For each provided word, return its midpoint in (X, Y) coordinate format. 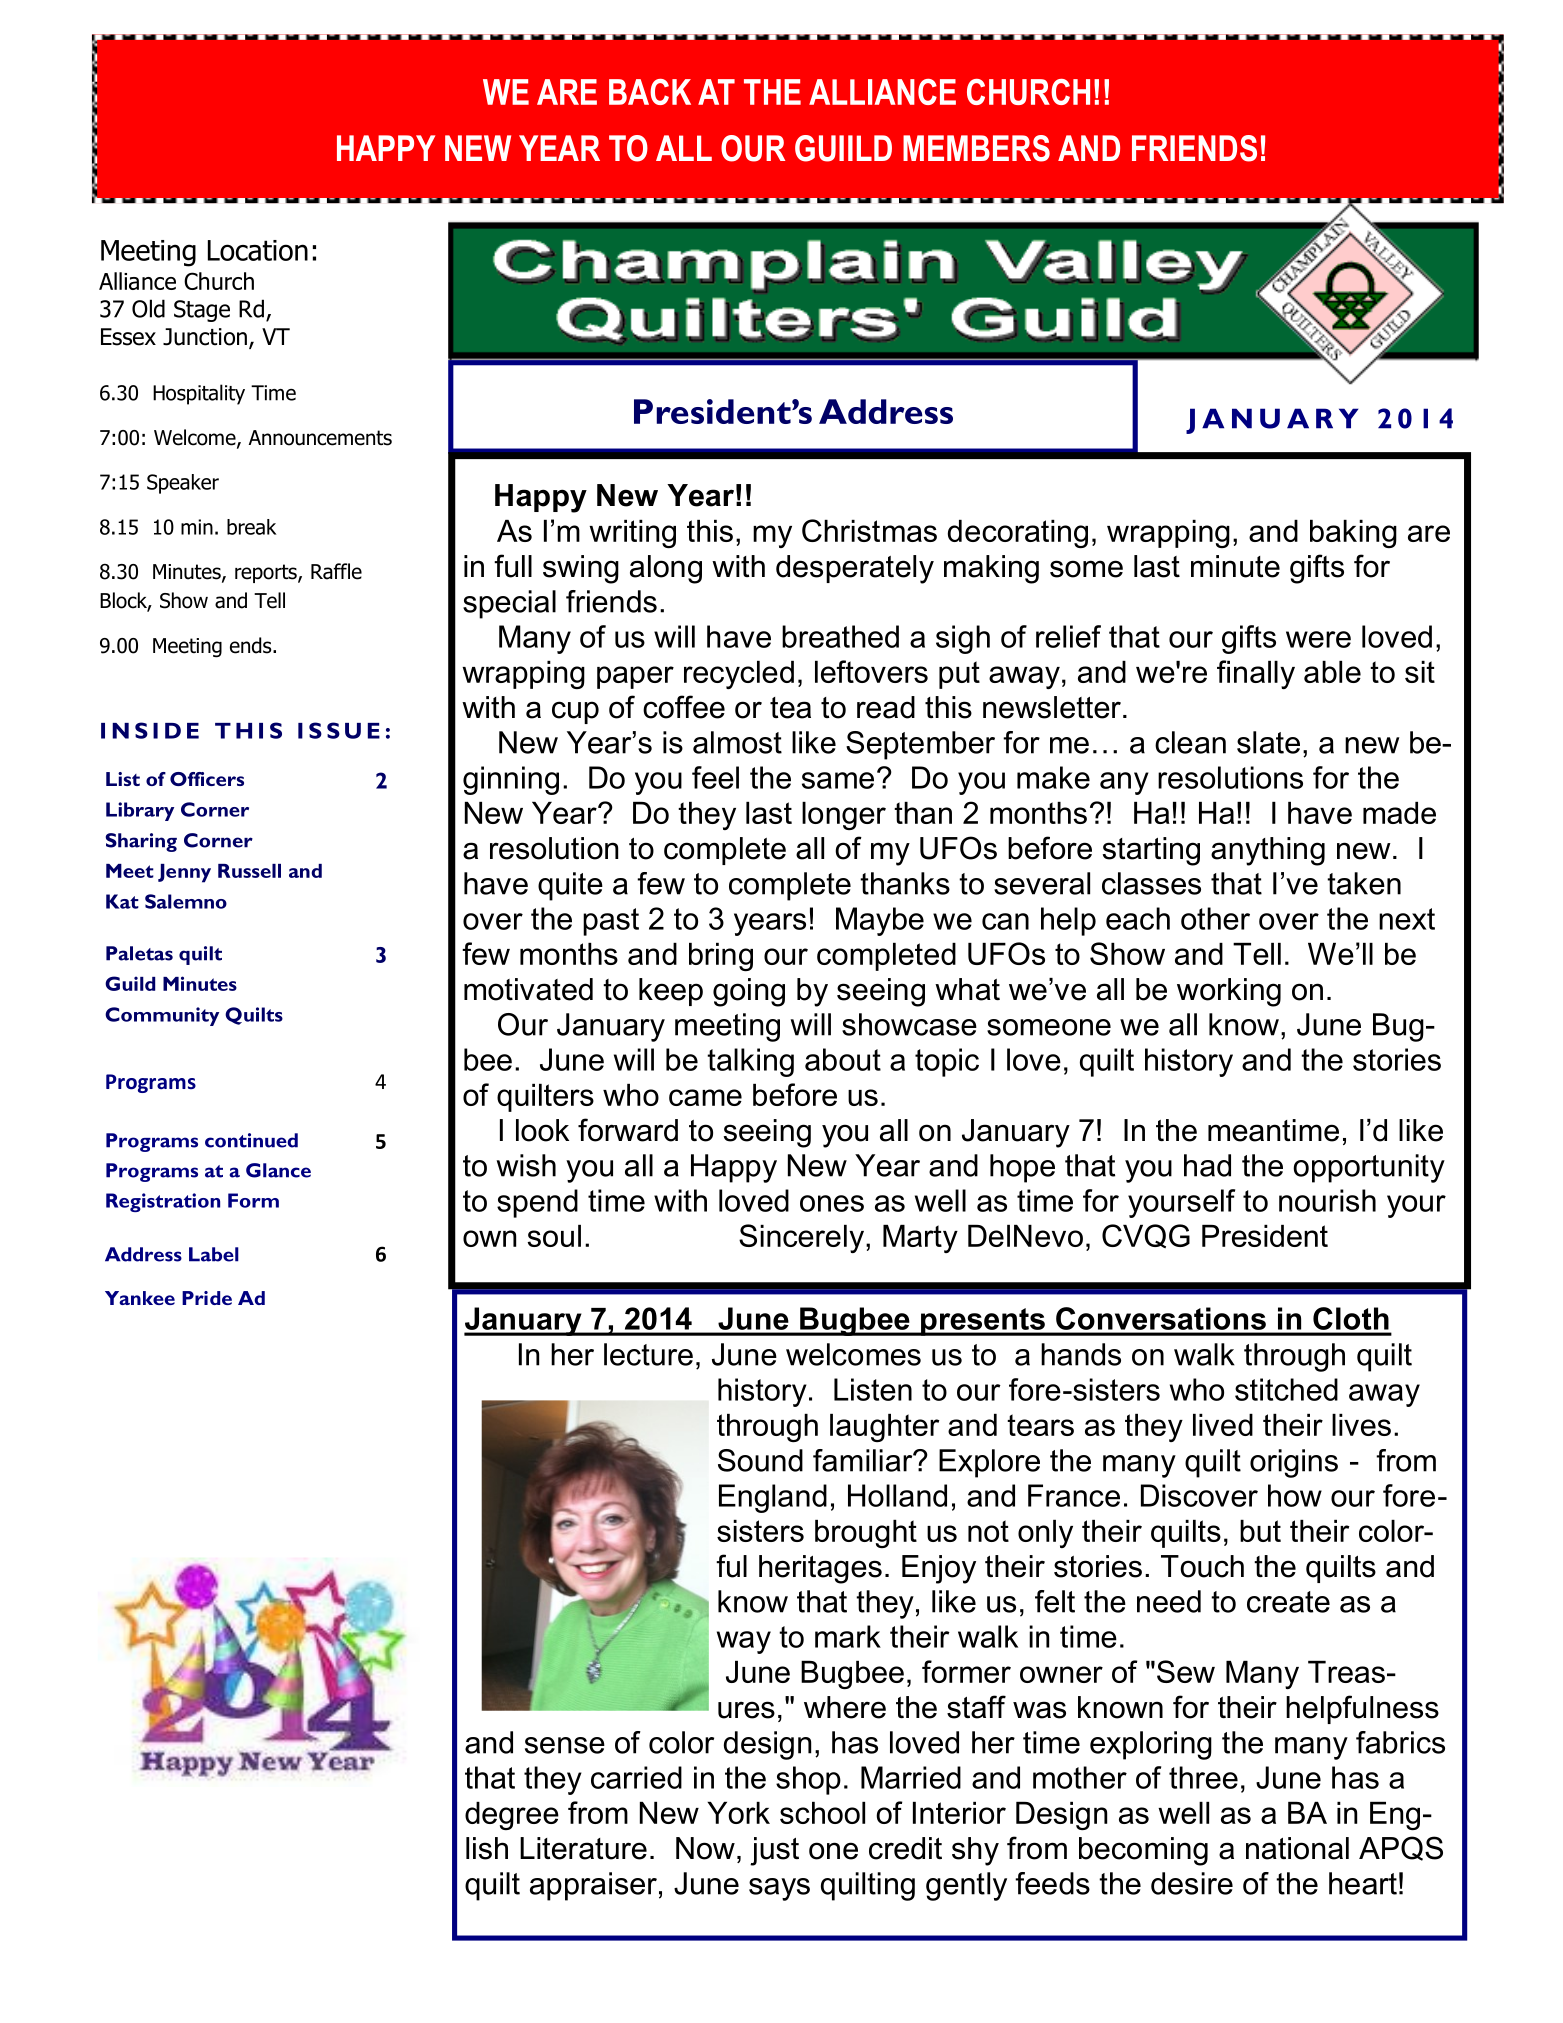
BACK (650, 92)
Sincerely (803, 1238)
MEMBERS (976, 148)
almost (737, 742)
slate (1268, 742)
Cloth (1351, 1318)
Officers (207, 779)
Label (214, 1254)
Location (258, 250)
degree (512, 1816)
